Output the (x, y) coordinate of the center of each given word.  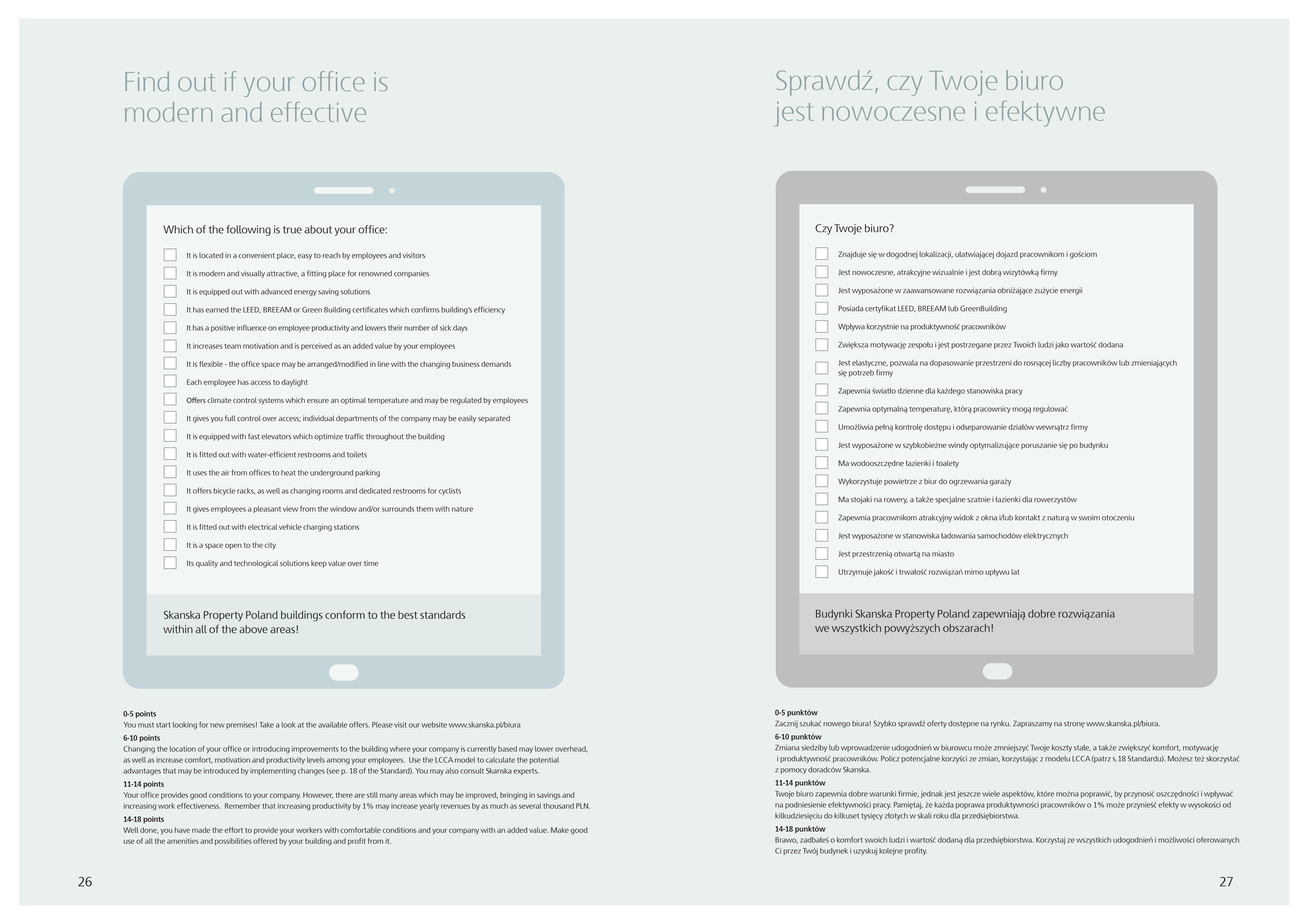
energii (1071, 291)
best (407, 615)
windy (958, 446)
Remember (242, 806)
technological (256, 564)
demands (496, 364)
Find (147, 81)
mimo (974, 572)
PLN (583, 806)
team (233, 346)
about (318, 229)
